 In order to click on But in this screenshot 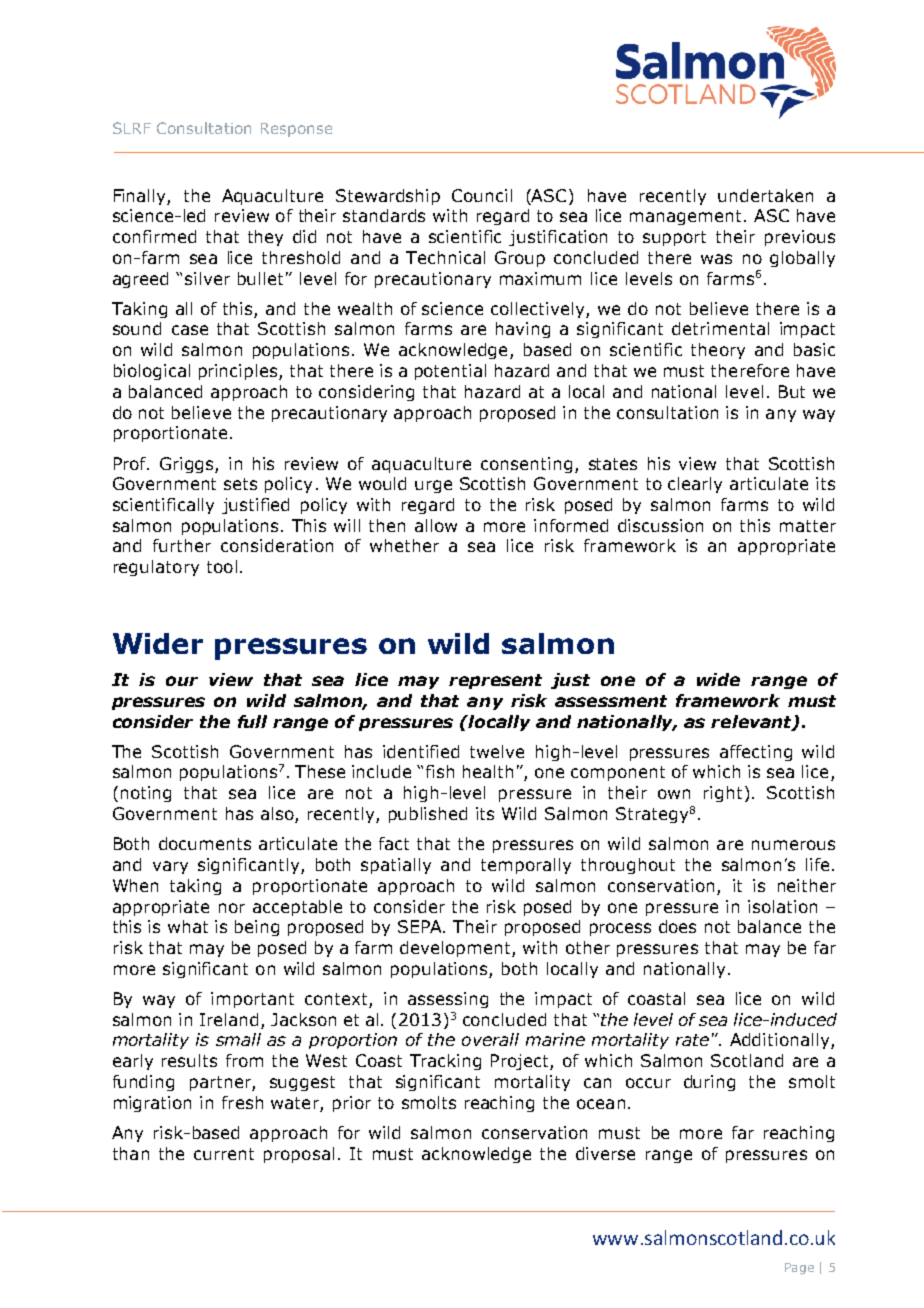, I will do `click(792, 391)`.
